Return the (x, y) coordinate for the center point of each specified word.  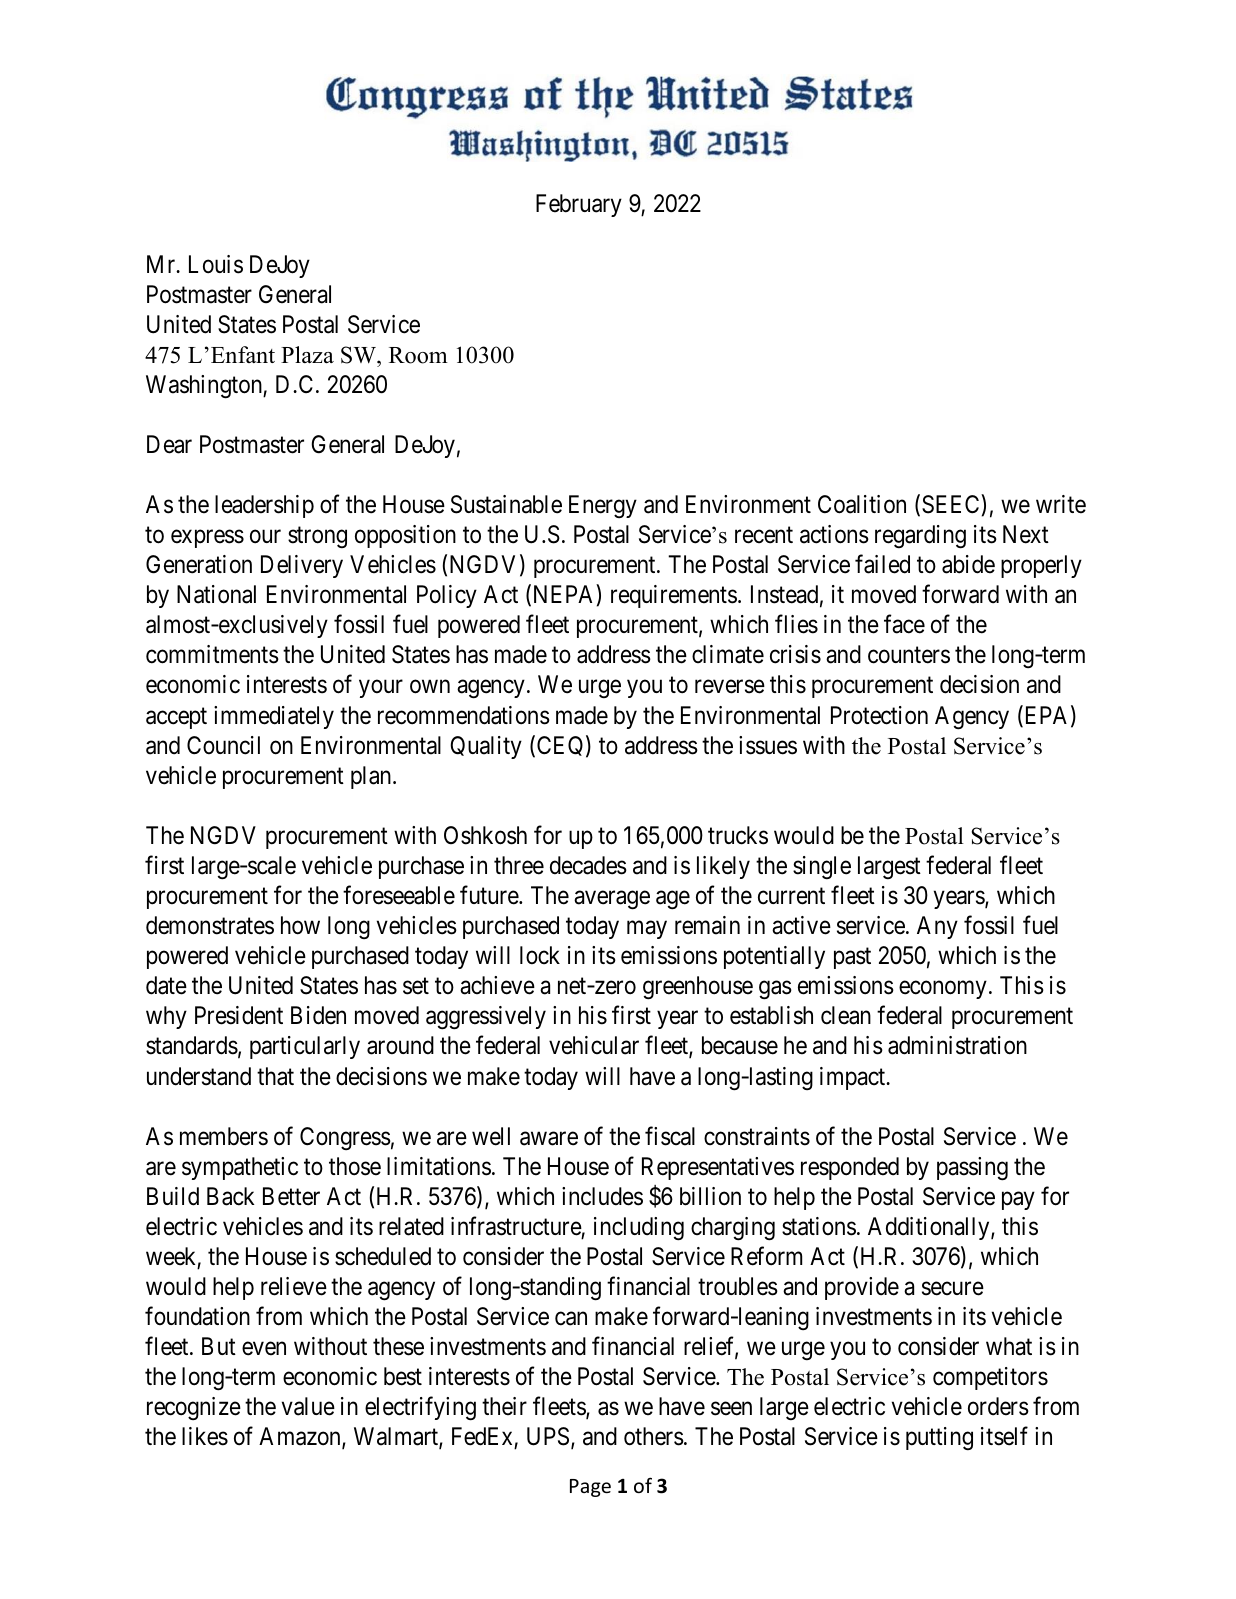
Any (937, 927)
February (579, 205)
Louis (216, 264)
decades (588, 865)
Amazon (301, 1438)
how (300, 925)
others (654, 1436)
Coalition (862, 504)
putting (939, 1438)
